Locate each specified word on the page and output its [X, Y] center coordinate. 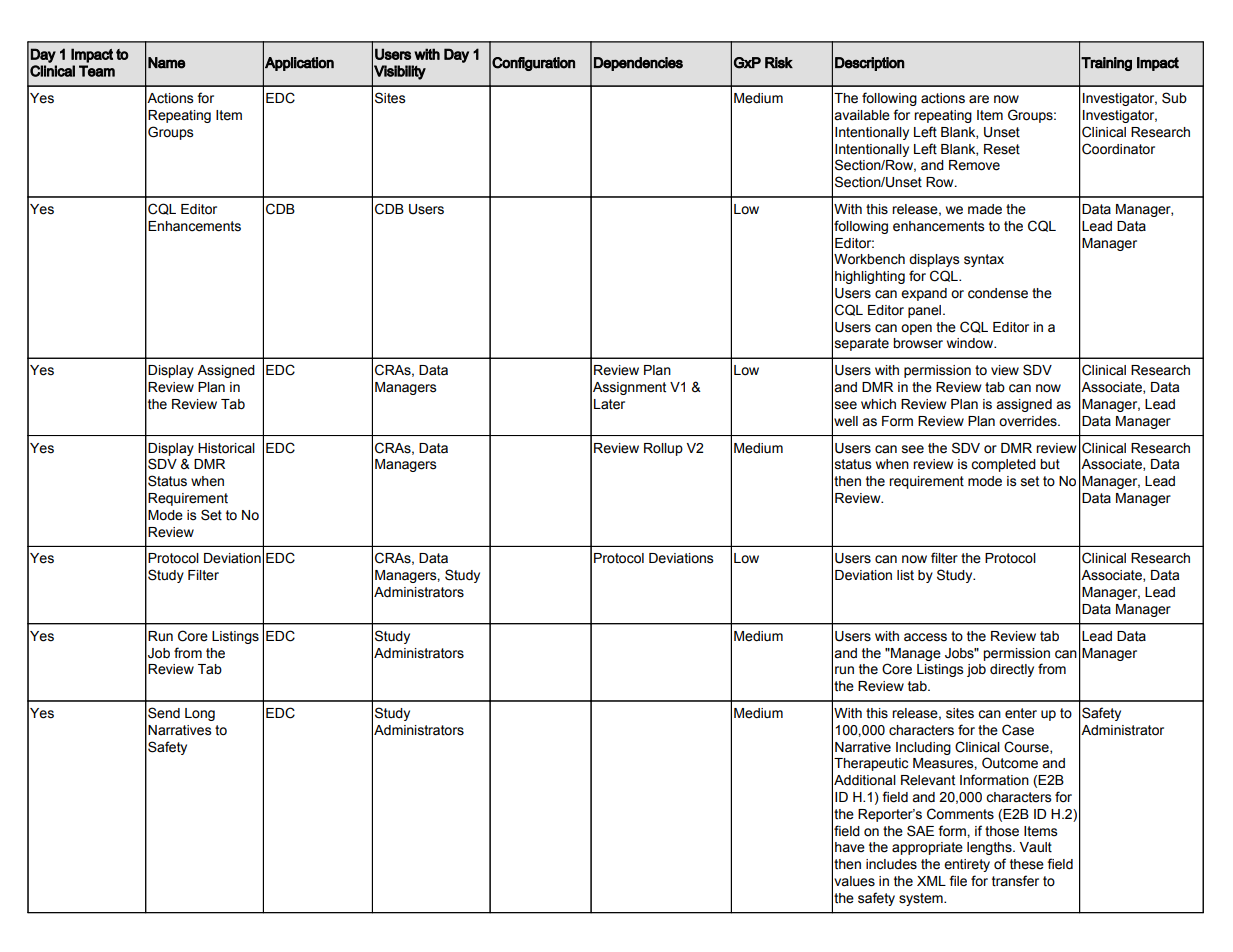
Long [200, 714]
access [925, 637]
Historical [226, 448]
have [850, 847]
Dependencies [638, 64]
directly [1012, 670]
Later [609, 404]
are [979, 99]
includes [891, 864]
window [971, 343]
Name [166, 63]
